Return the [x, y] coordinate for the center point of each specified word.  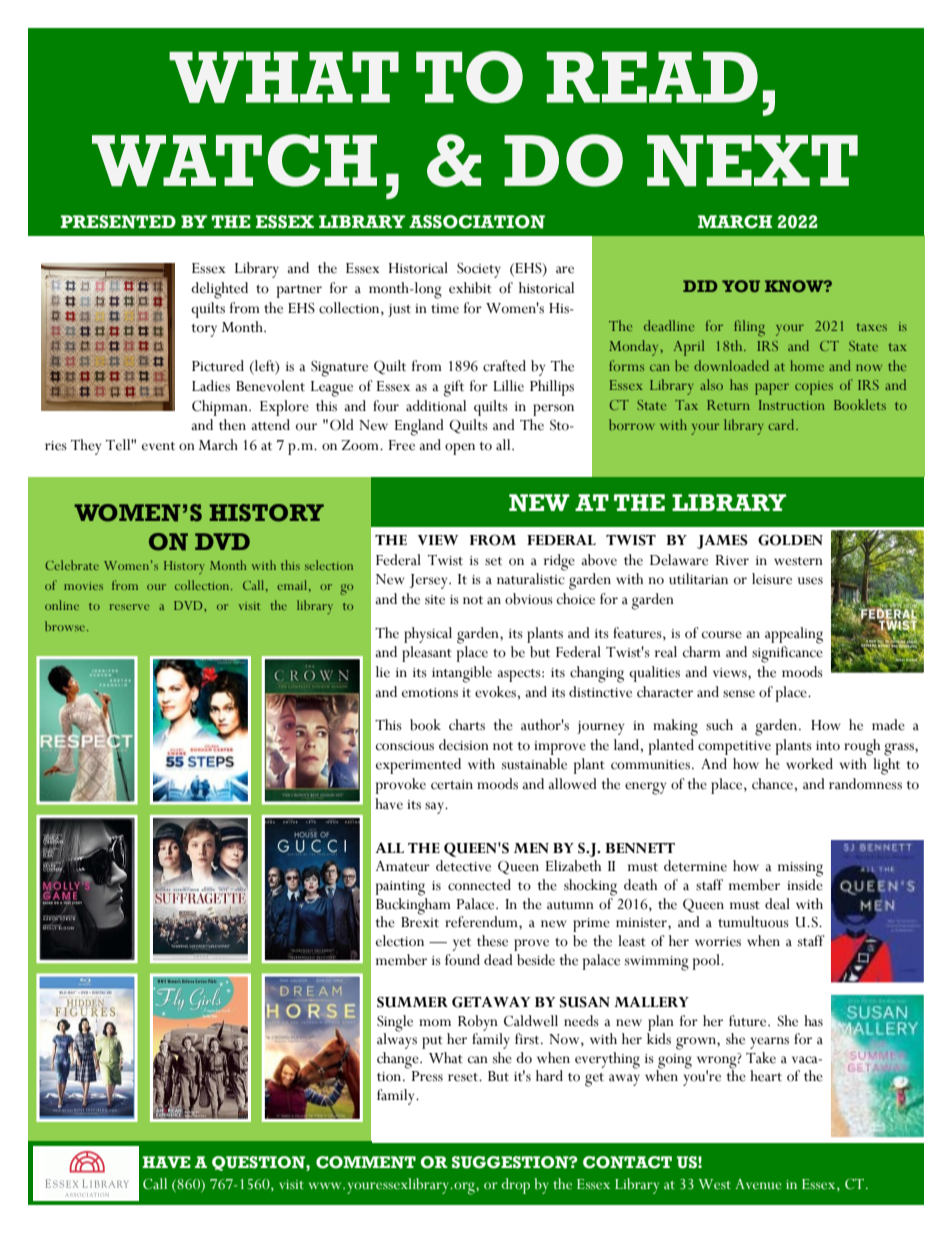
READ [652, 77]
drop [515, 1186]
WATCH [234, 160]
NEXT [752, 161]
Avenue [758, 1184]
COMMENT [366, 1162]
